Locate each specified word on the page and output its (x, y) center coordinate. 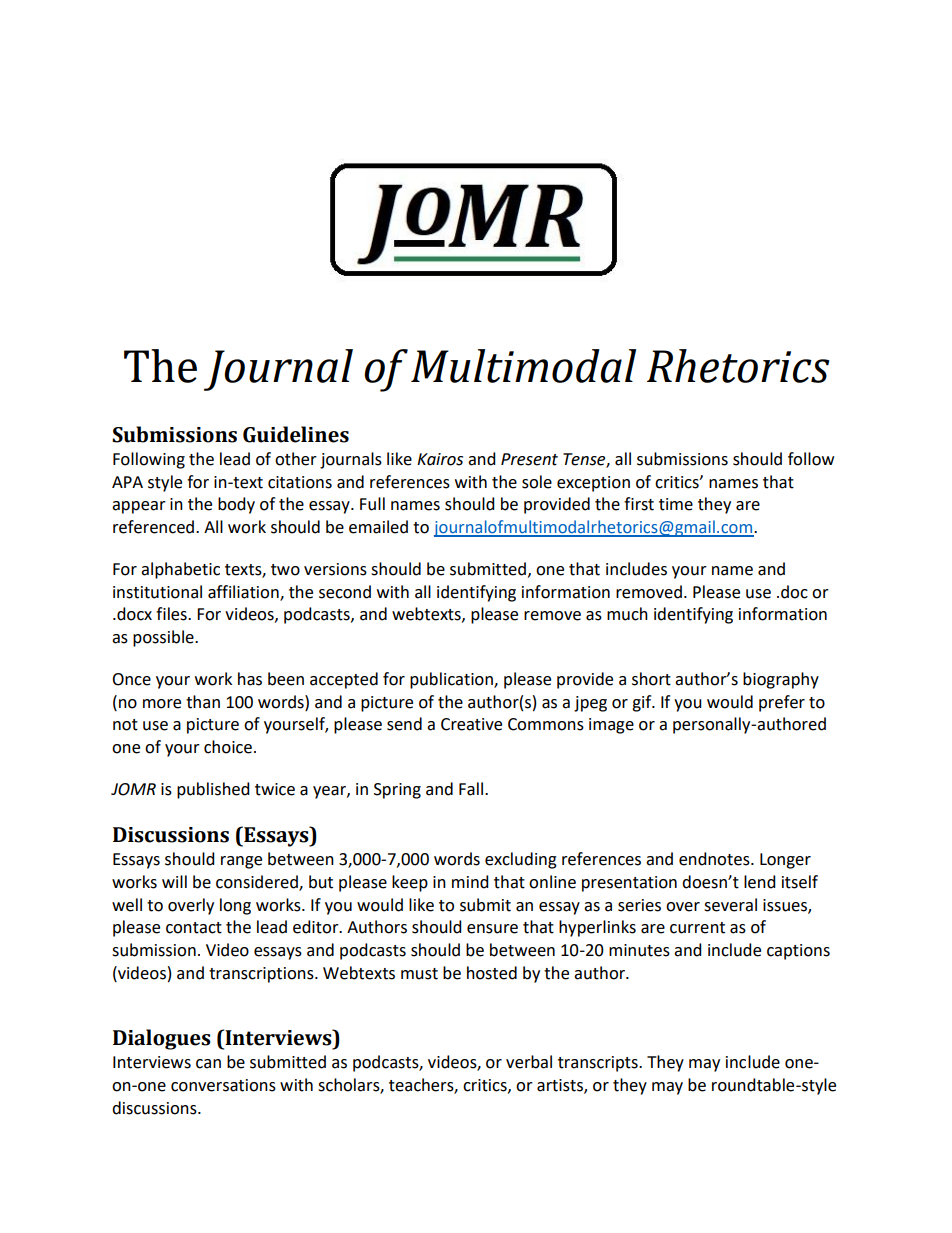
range (241, 862)
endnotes (715, 859)
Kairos (440, 459)
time (676, 504)
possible (164, 638)
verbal (529, 1062)
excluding (521, 860)
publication (452, 680)
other (296, 459)
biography (781, 680)
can (208, 1064)
